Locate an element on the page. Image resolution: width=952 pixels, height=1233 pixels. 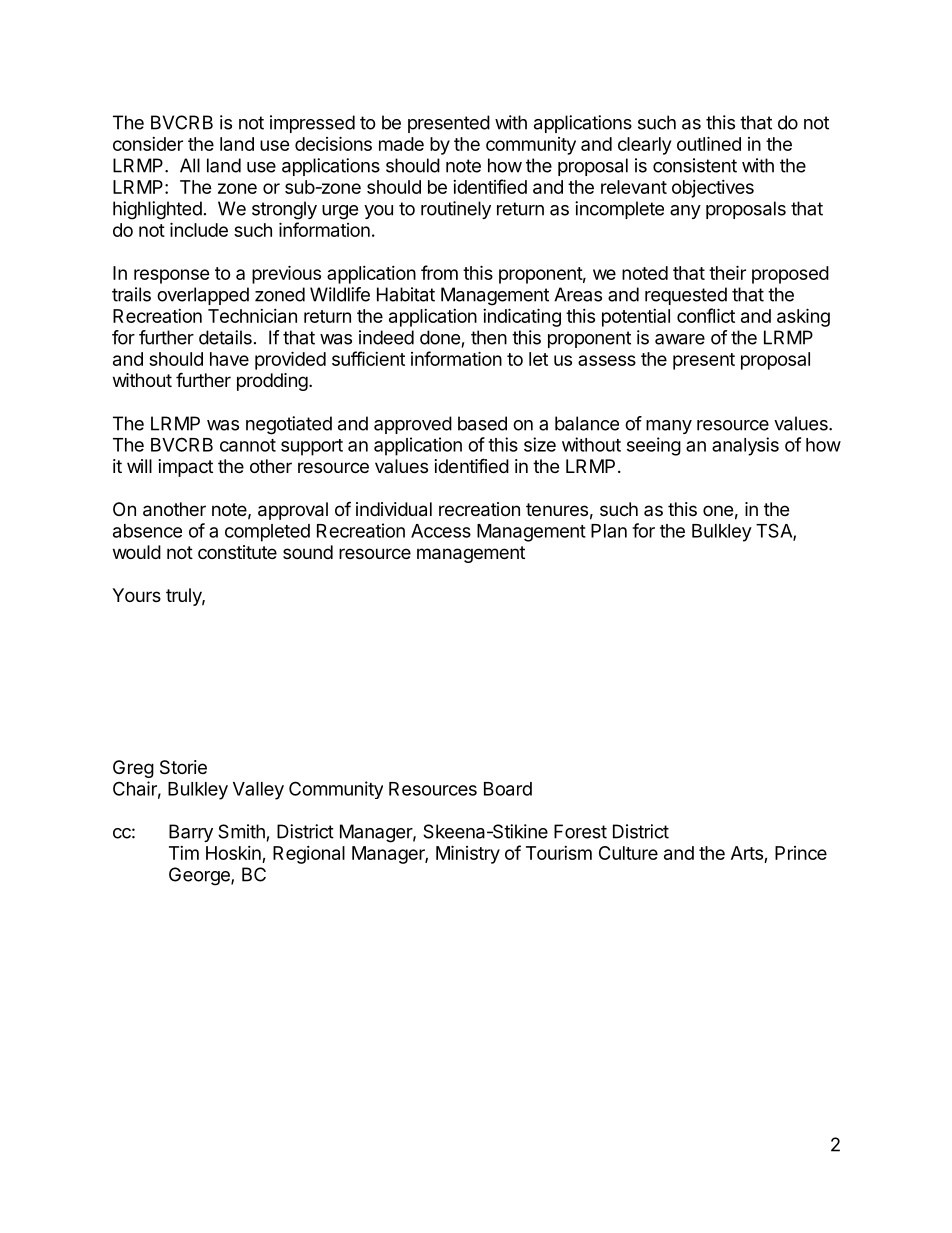
Yours is located at coordinates (136, 595).
